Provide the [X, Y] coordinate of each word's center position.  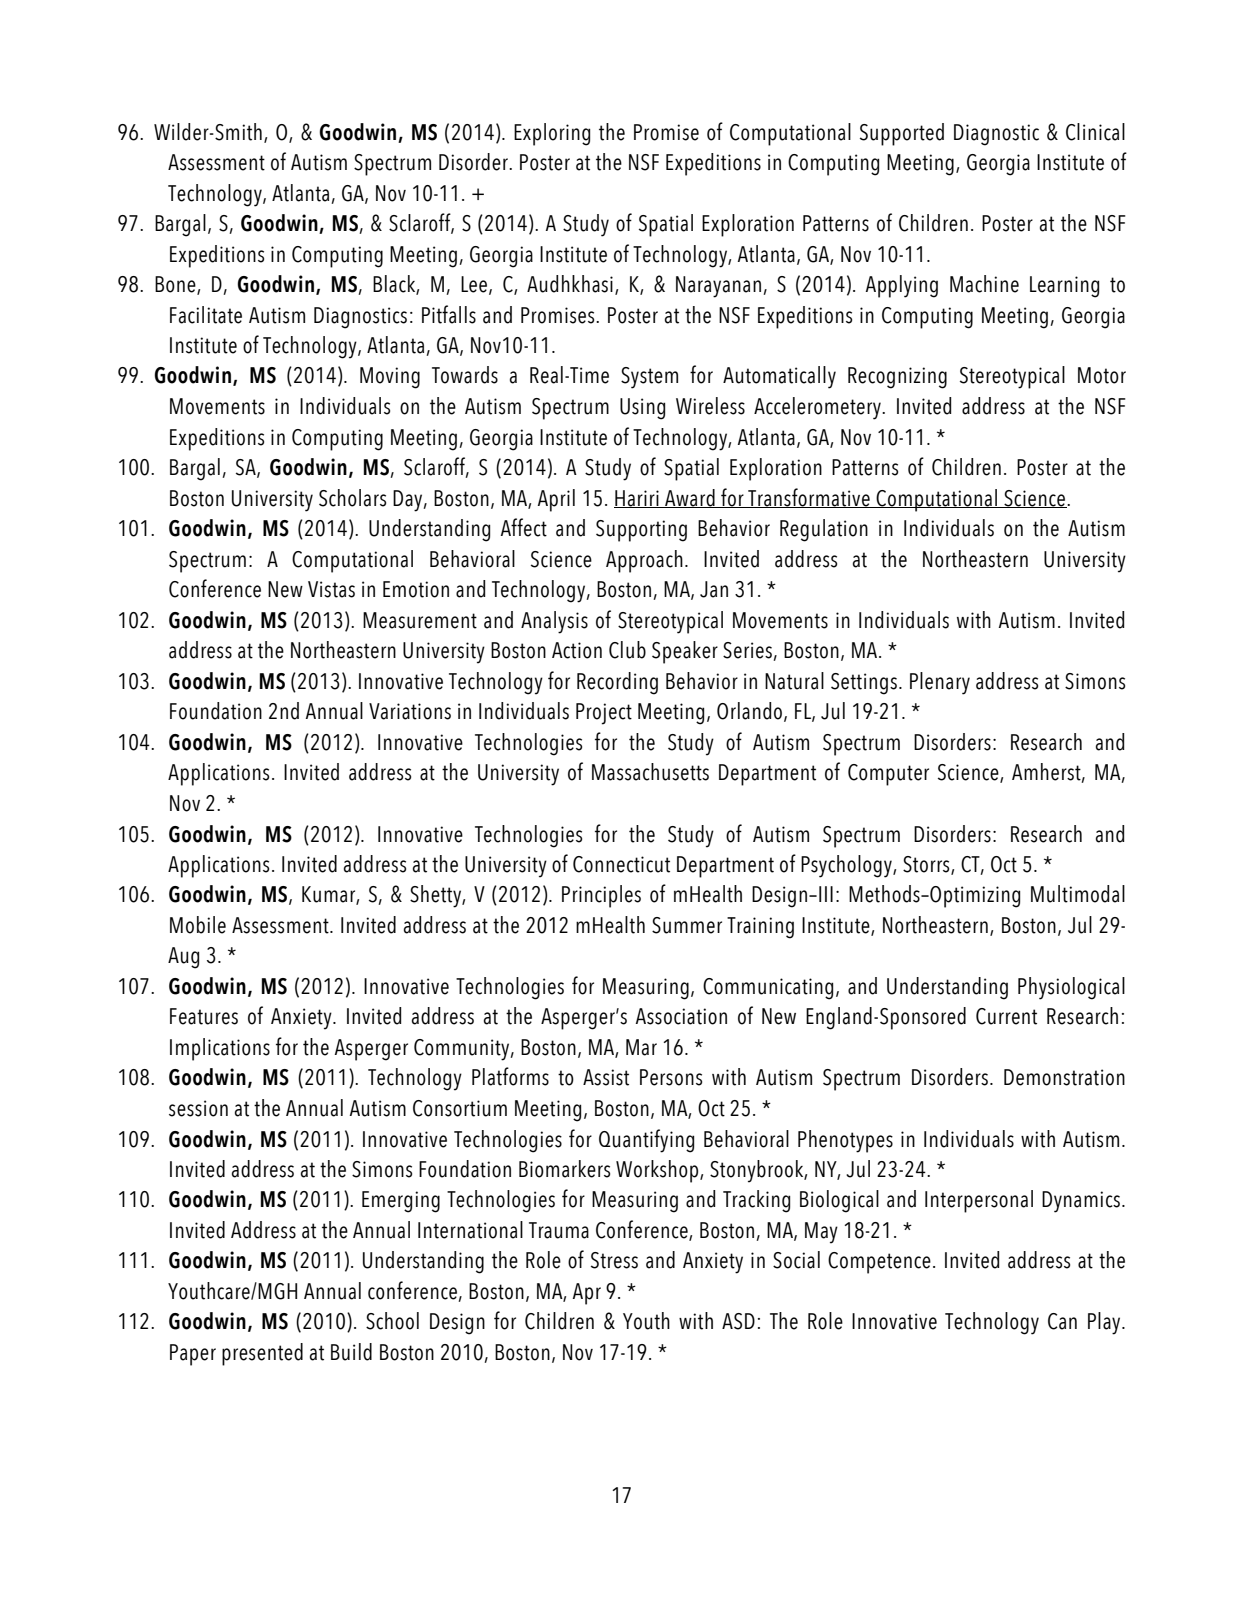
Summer [687, 925]
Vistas [331, 589]
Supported [902, 134]
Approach [644, 561]
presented [262, 1354]
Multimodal [1078, 894]
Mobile [198, 925]
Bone [176, 285]
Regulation [824, 530]
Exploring [552, 134]
